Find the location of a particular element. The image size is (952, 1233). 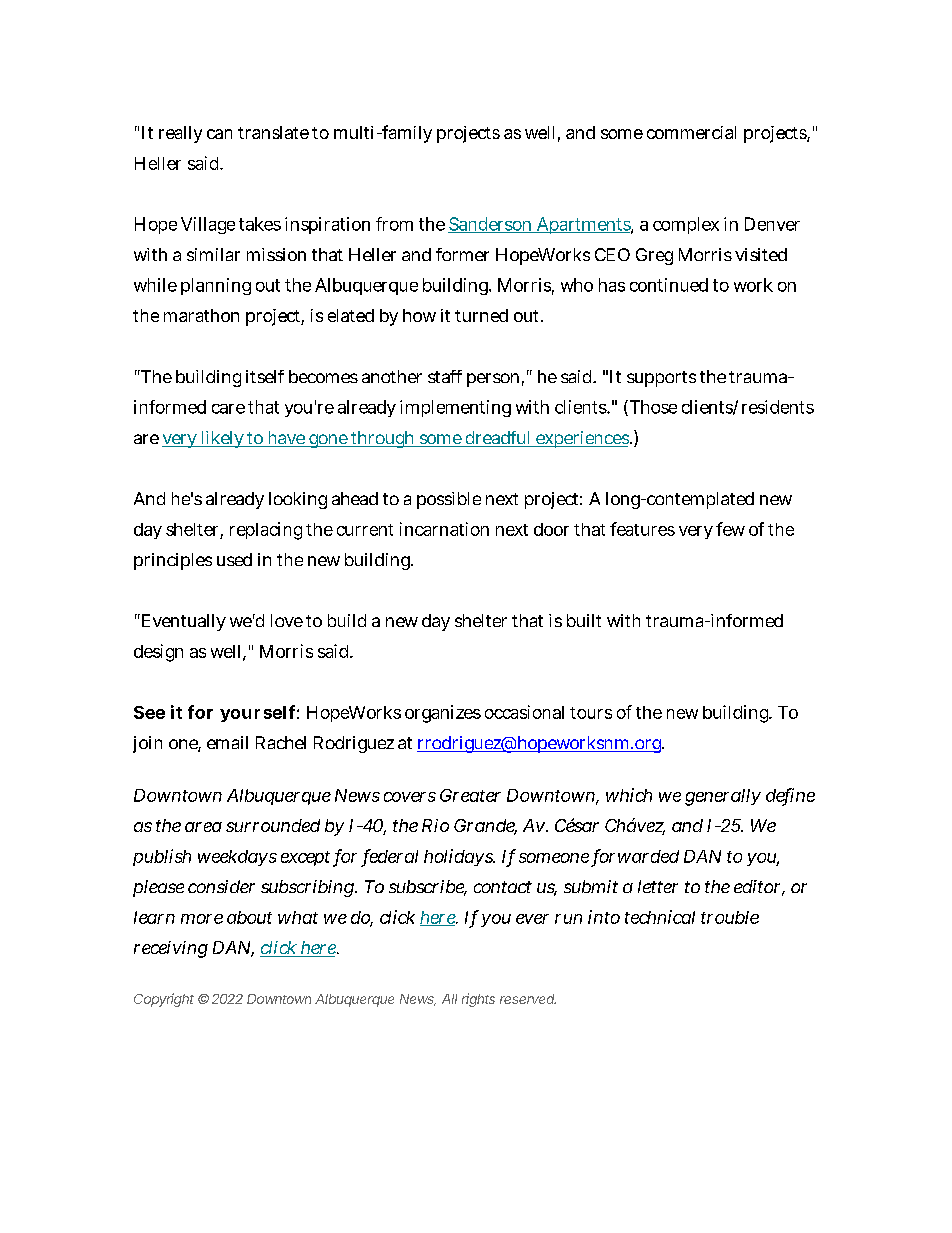

tours is located at coordinates (591, 713).
